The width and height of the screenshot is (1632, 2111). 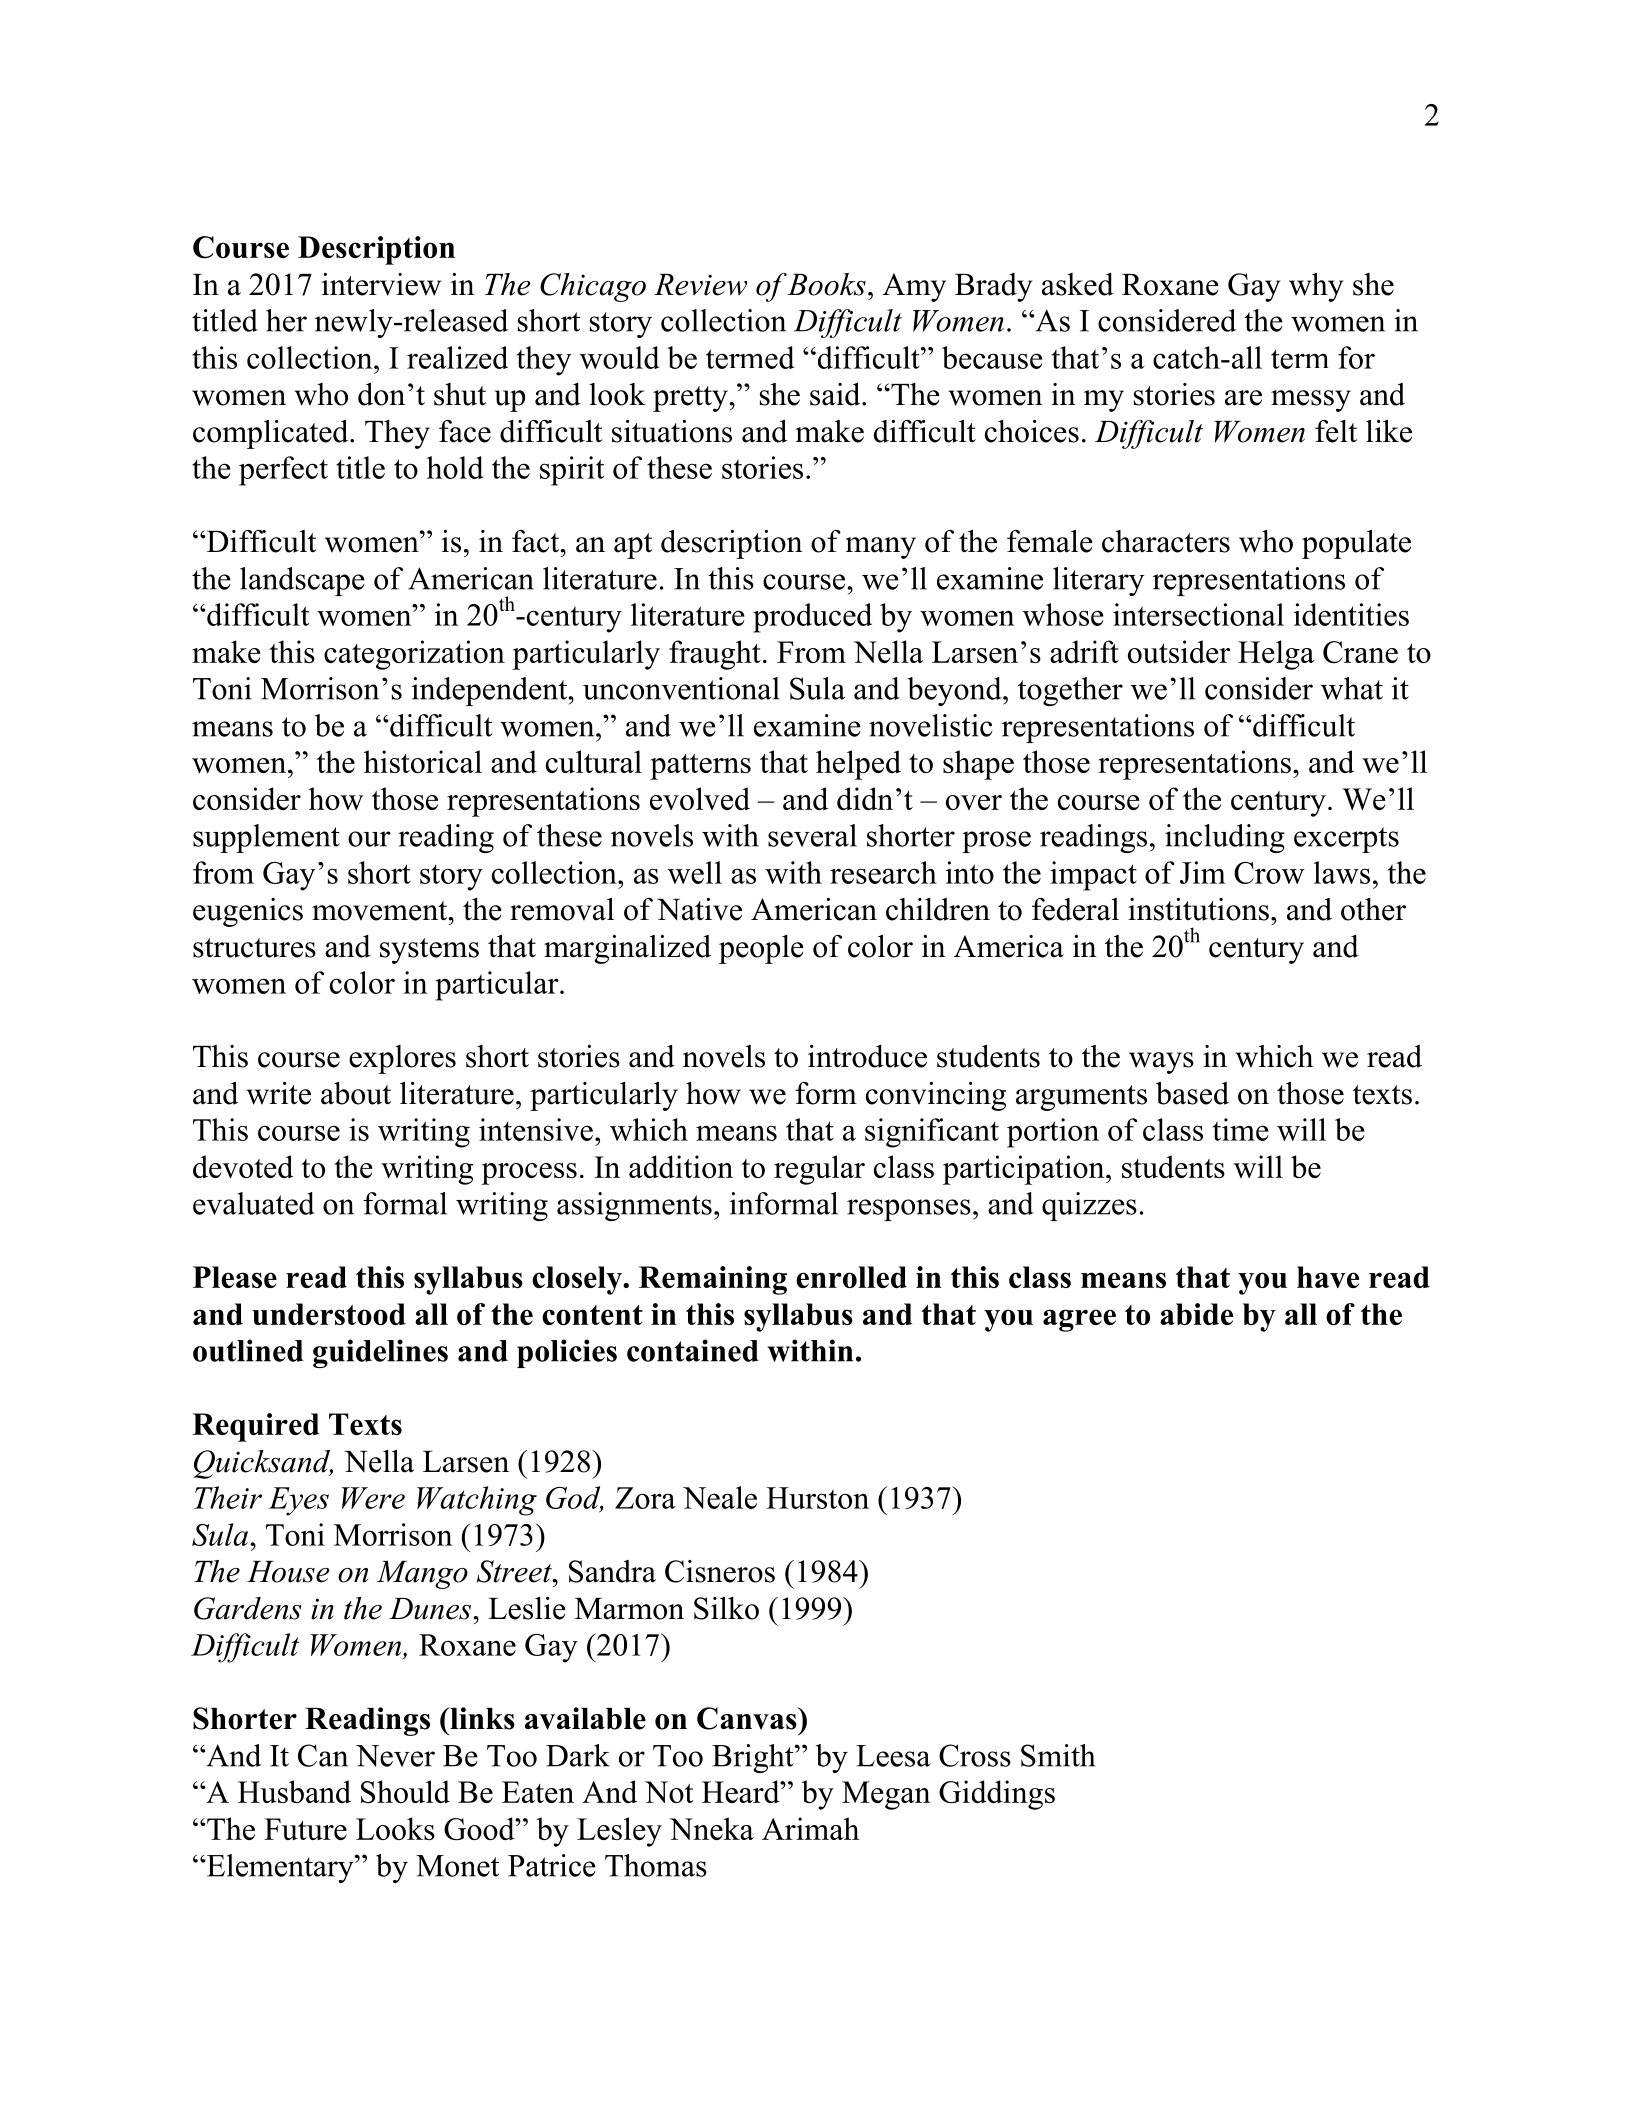 What do you see at coordinates (381, 284) in the screenshot?
I see `interview` at bounding box center [381, 284].
